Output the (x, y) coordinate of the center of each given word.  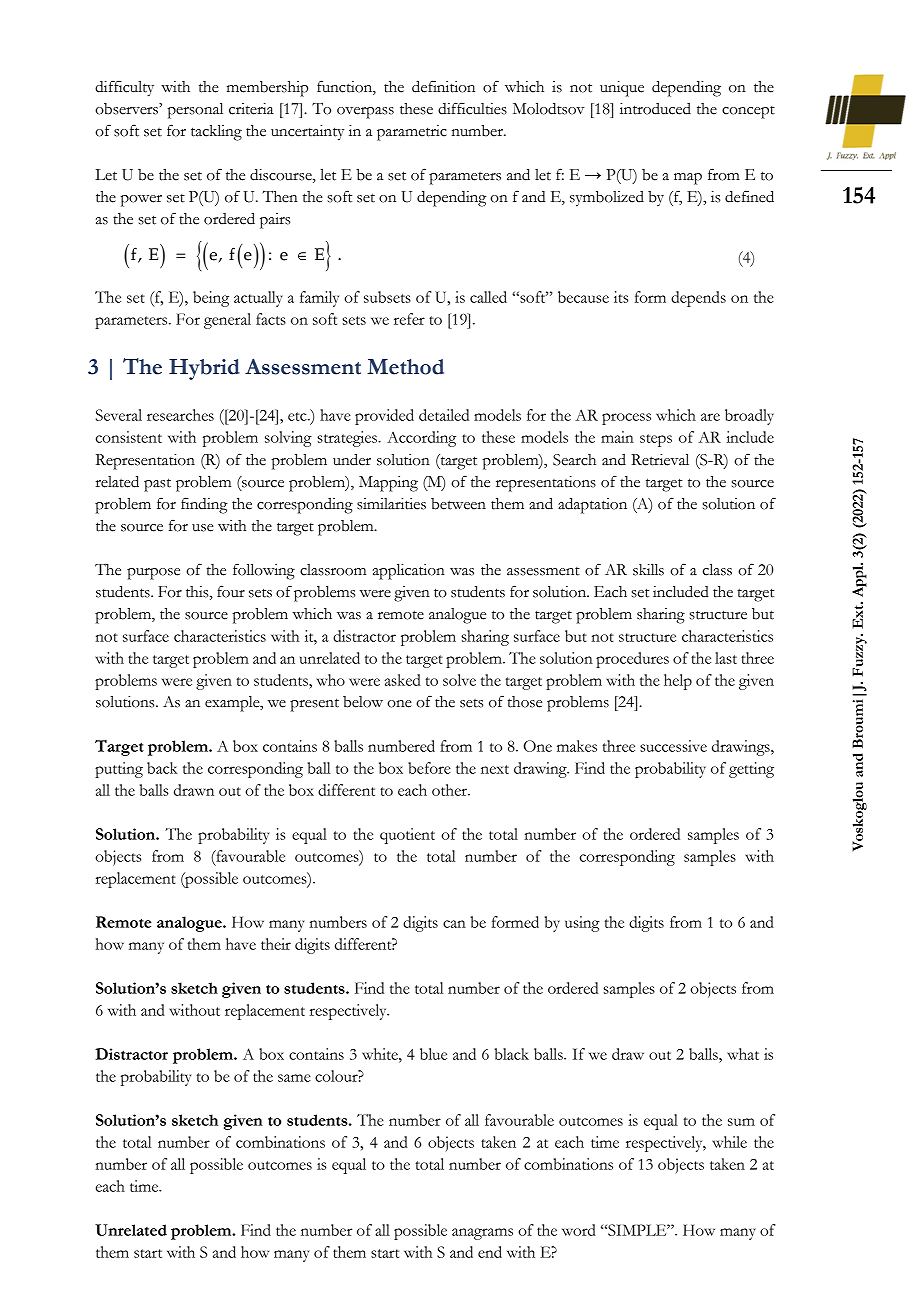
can (454, 924)
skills (648, 570)
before (429, 768)
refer (409, 319)
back (162, 768)
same (294, 1078)
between (458, 504)
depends (698, 299)
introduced (655, 109)
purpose (153, 574)
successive (673, 746)
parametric (412, 133)
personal (195, 111)
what (743, 1054)
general (227, 321)
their (276, 944)
